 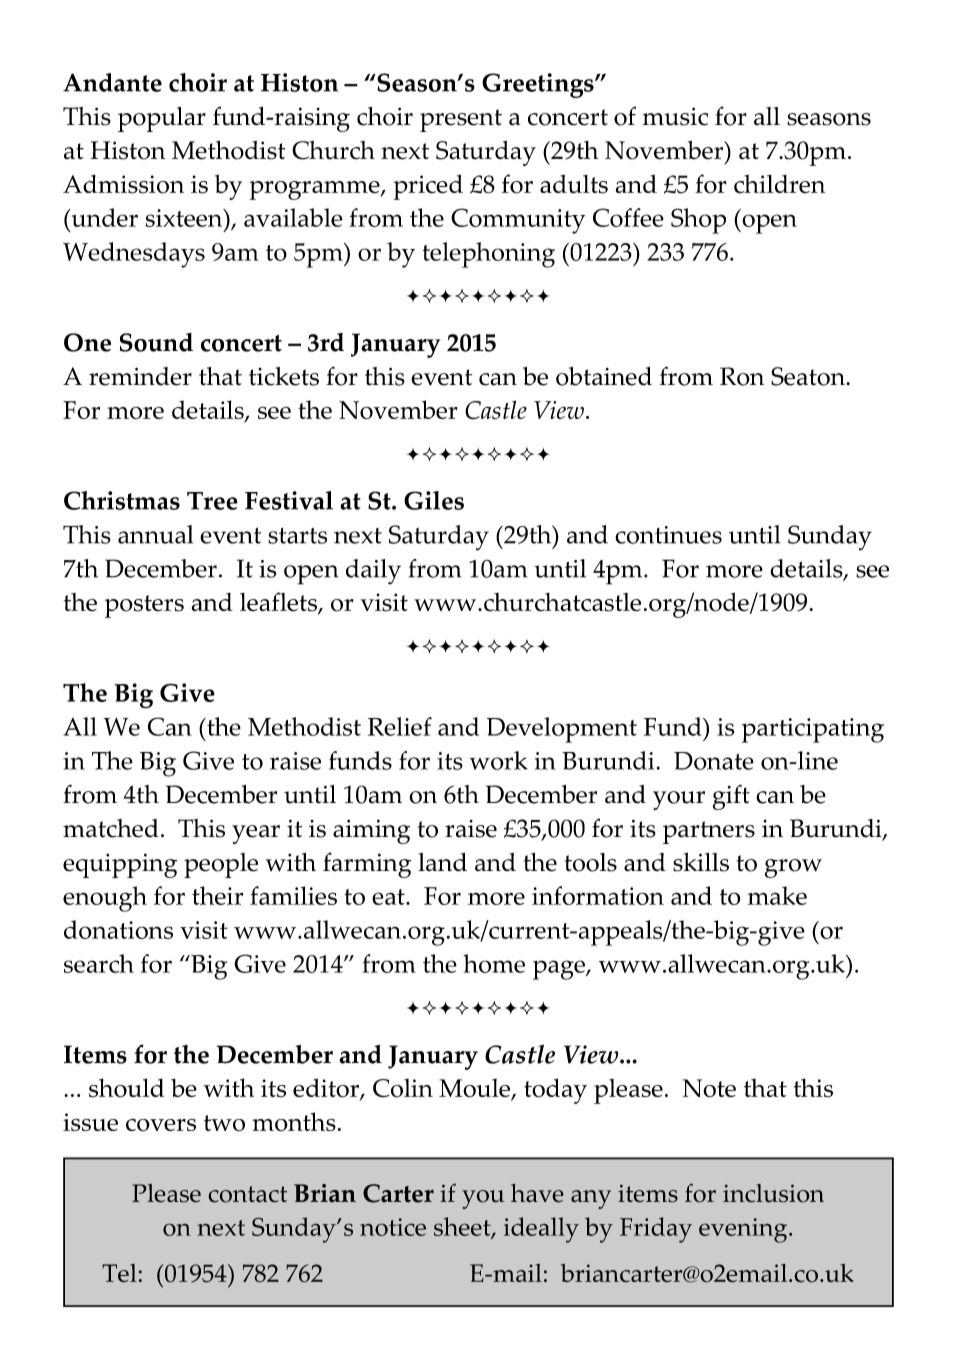 What do you see at coordinates (221, 865) in the screenshot?
I see `people` at bounding box center [221, 865].
